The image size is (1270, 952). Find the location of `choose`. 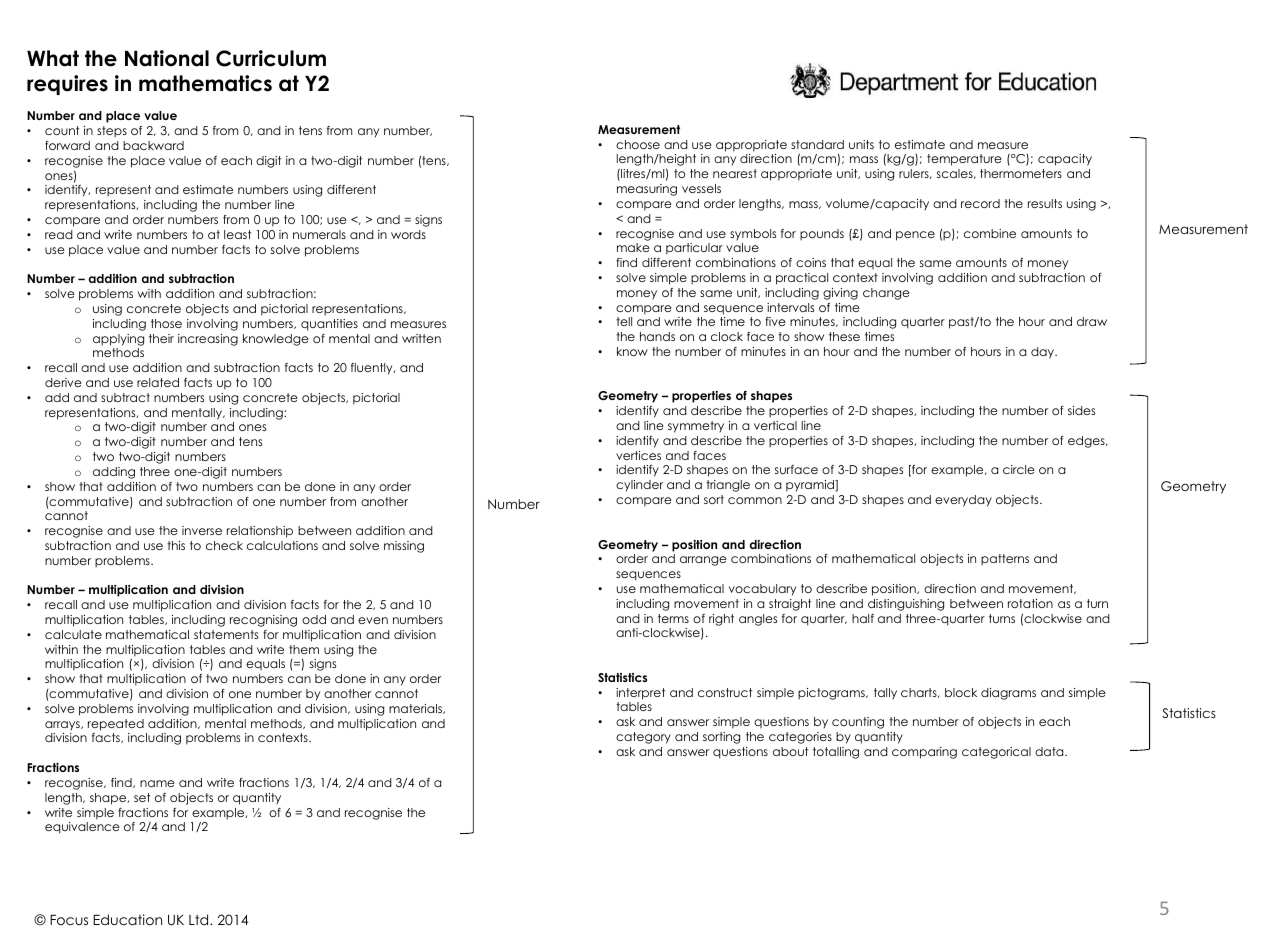

choose is located at coordinates (638, 144).
